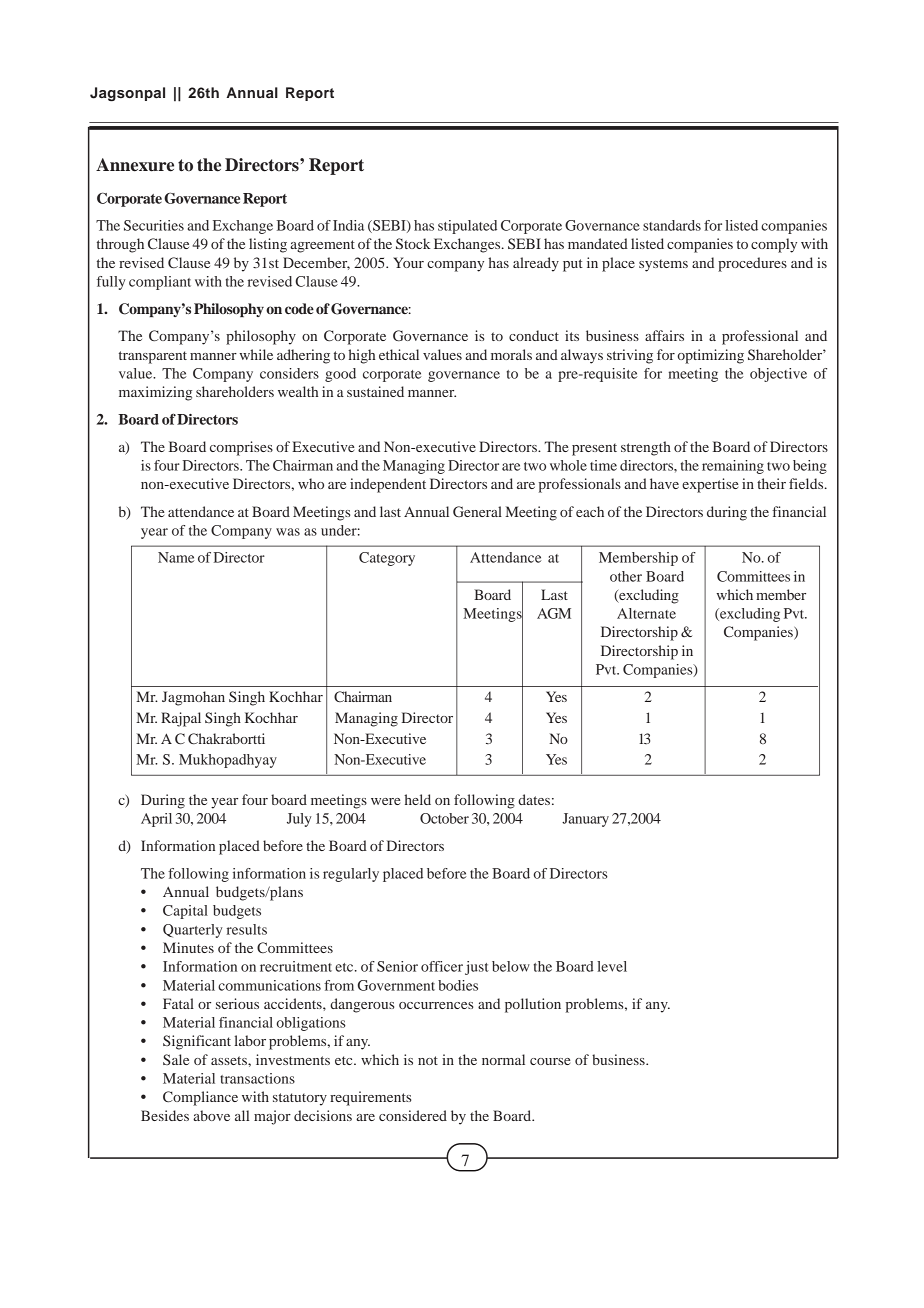 Image resolution: width=924 pixels, height=1308 pixels. I want to click on procedures, so click(752, 264).
